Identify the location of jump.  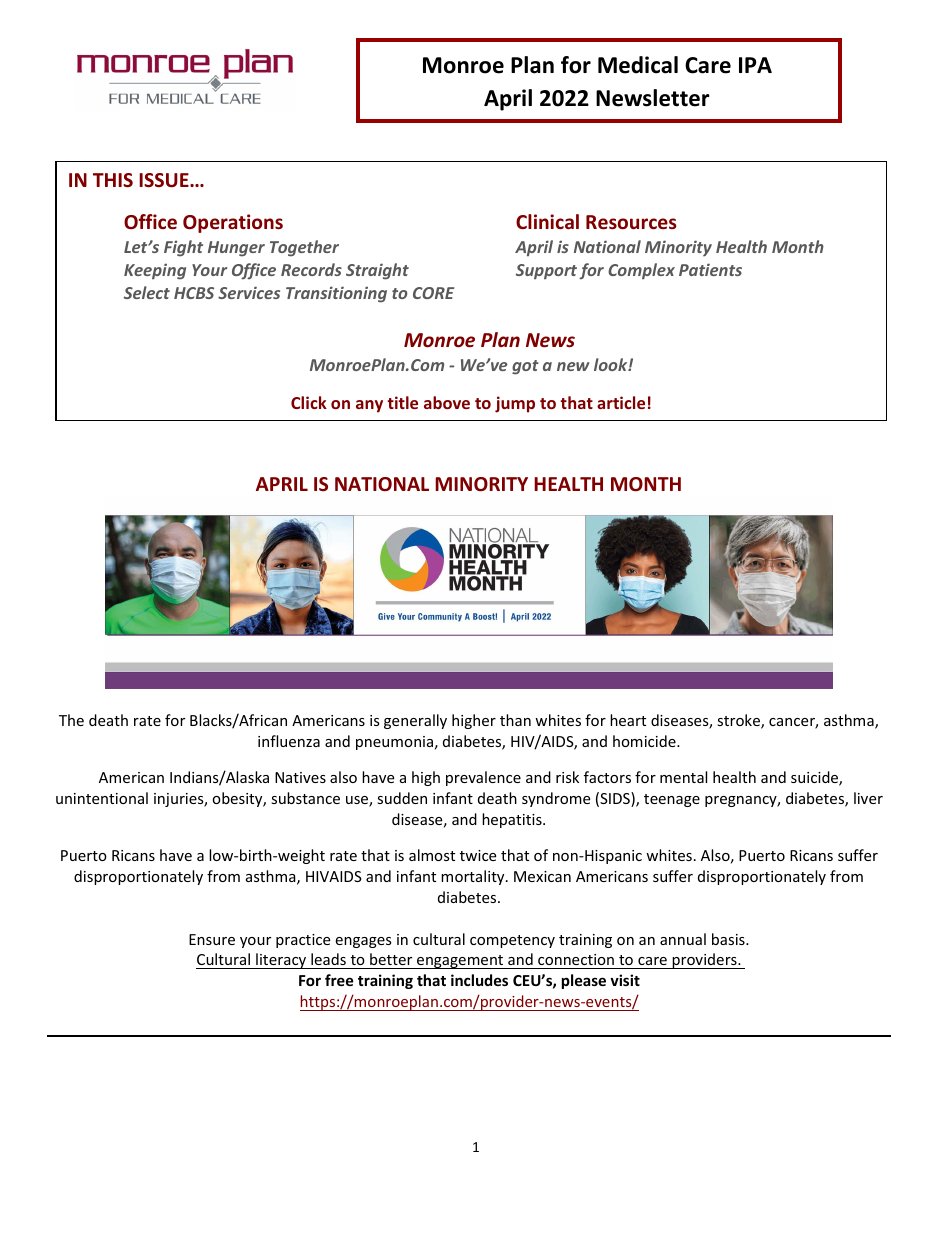
(515, 404).
